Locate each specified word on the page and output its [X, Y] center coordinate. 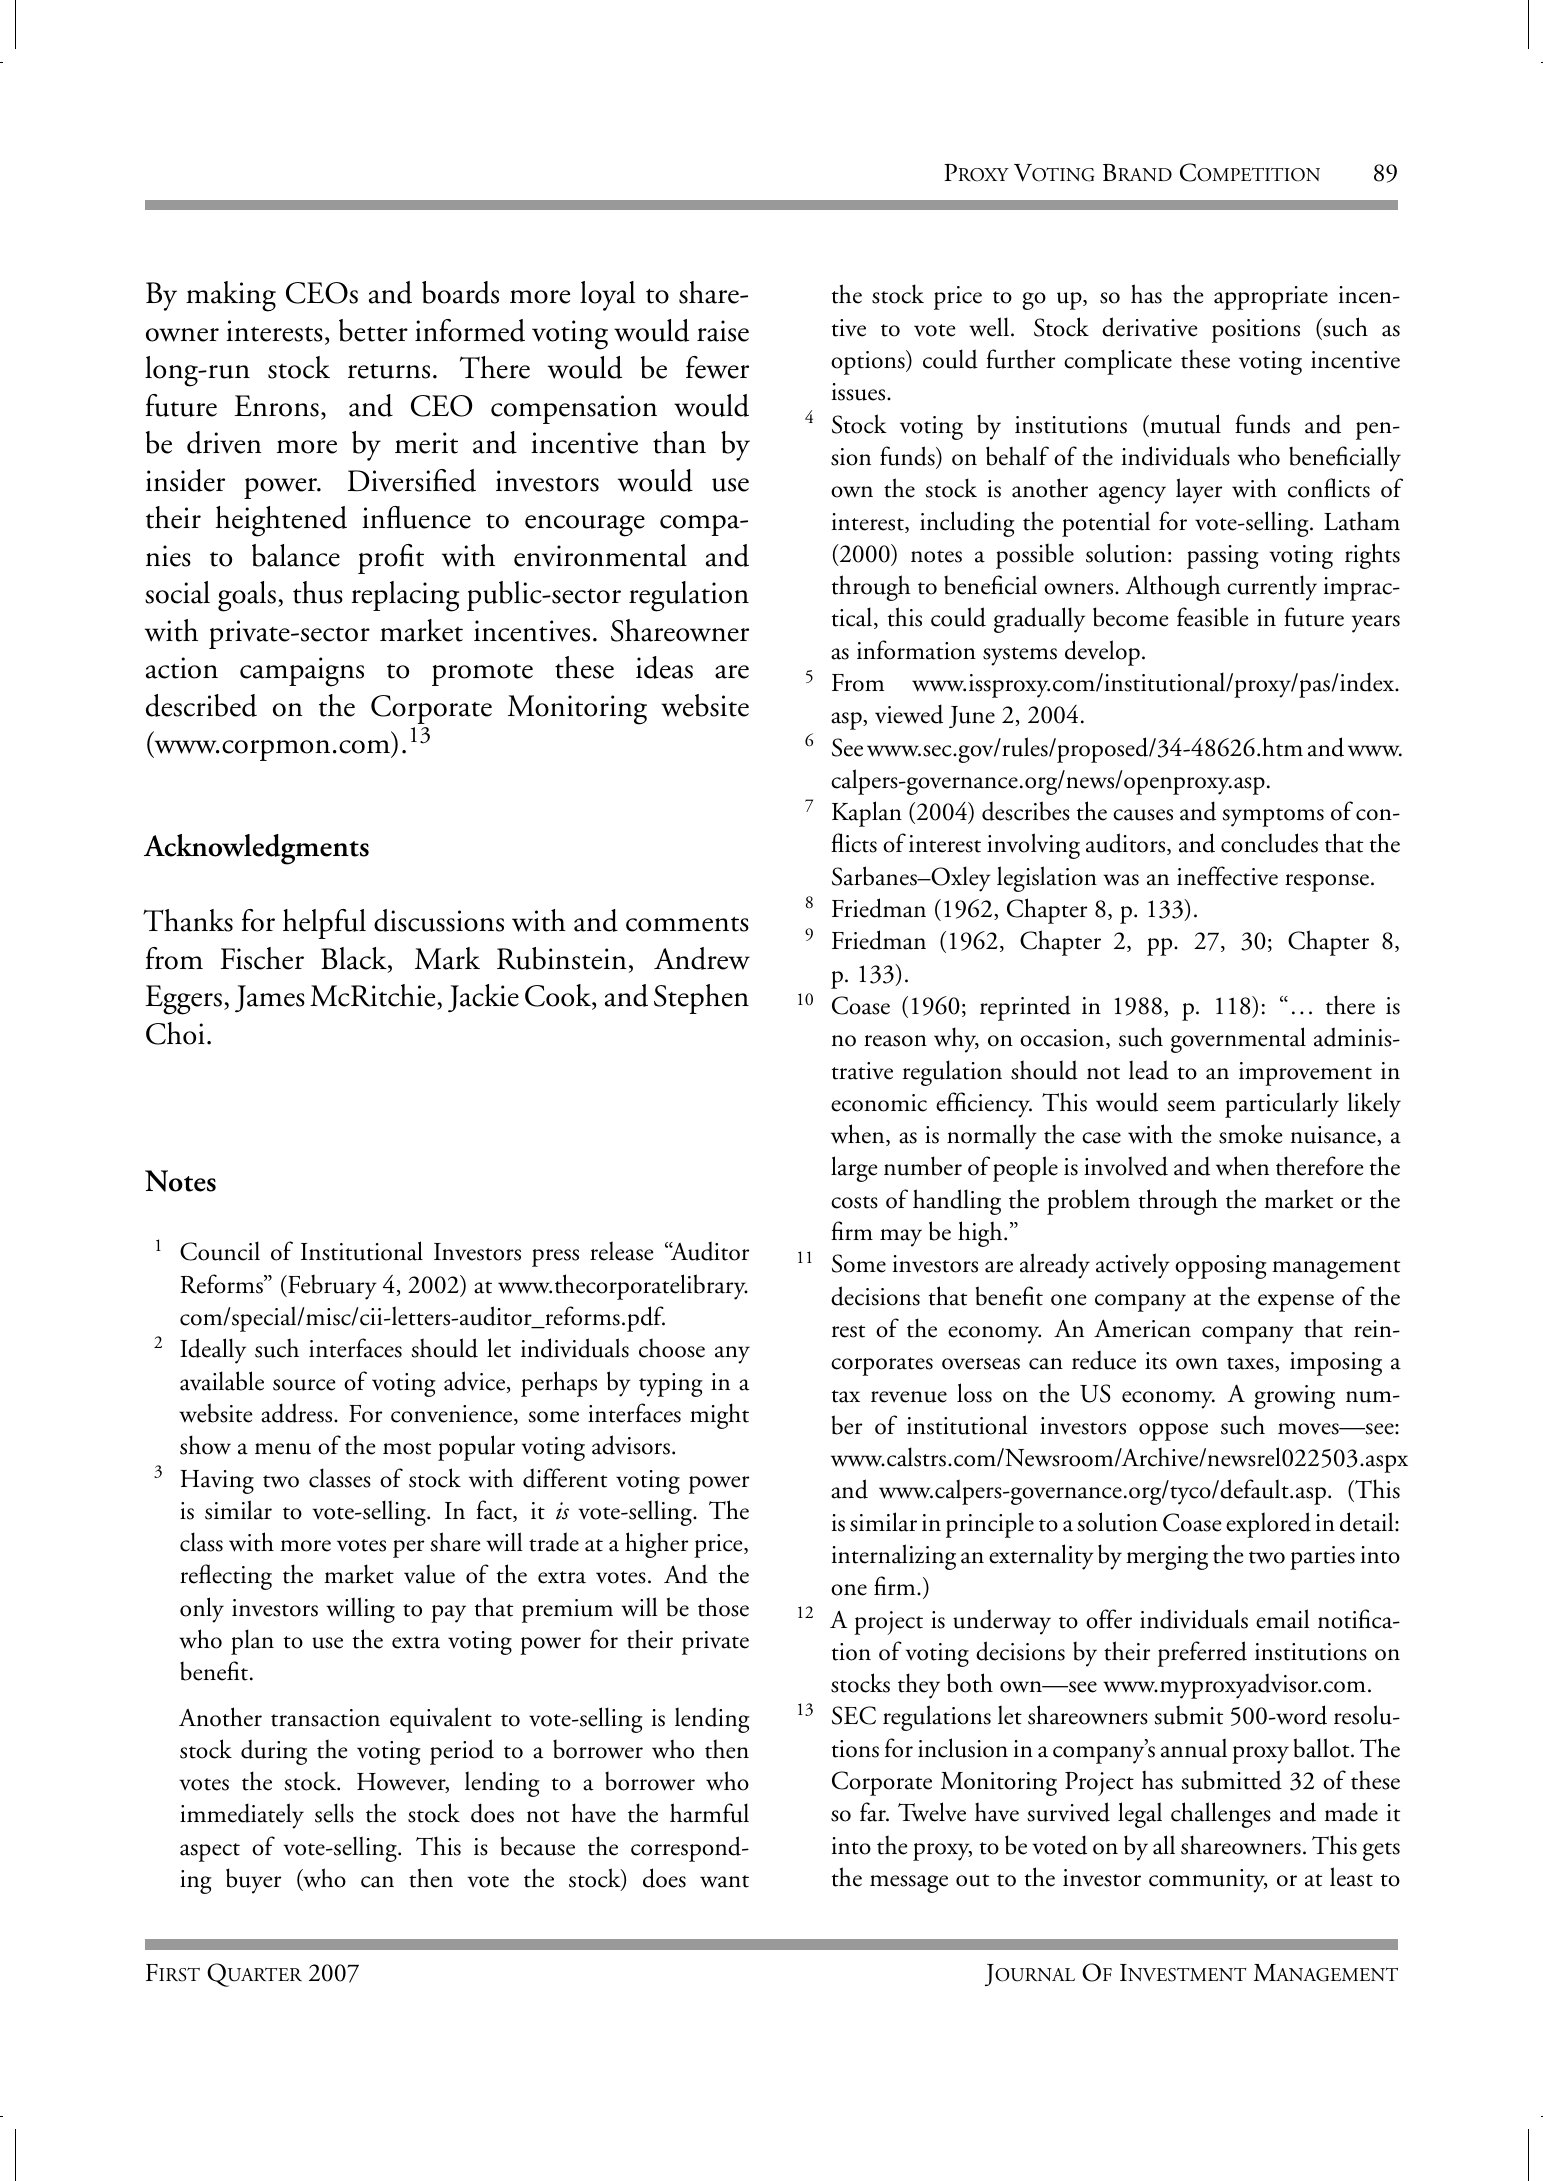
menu [283, 1449]
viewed [909, 714]
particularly [1282, 1105]
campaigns [302, 672]
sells [334, 1813]
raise [723, 331]
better [373, 330]
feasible [1213, 617]
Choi [175, 1033]
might [719, 1416]
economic [879, 1103]
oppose [1173, 1432]
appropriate [1271, 298]
